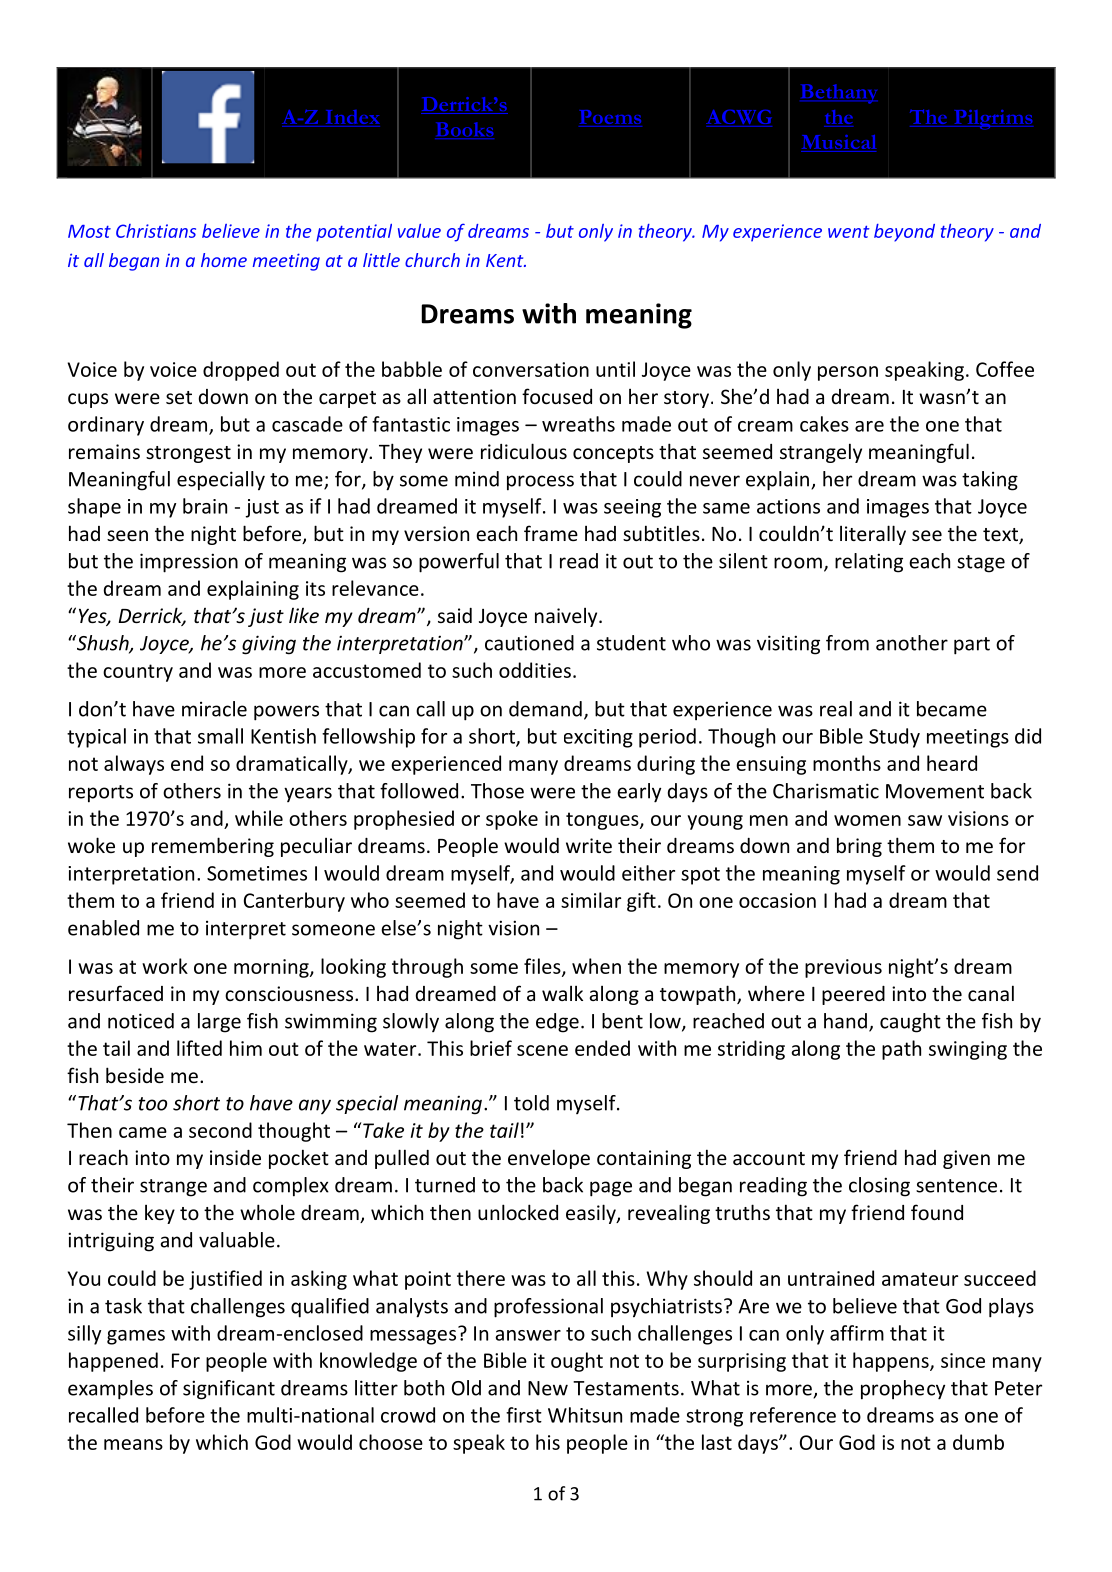 The height and width of the screenshot is (1572, 1112). I want to click on ridiculous, so click(524, 451).
